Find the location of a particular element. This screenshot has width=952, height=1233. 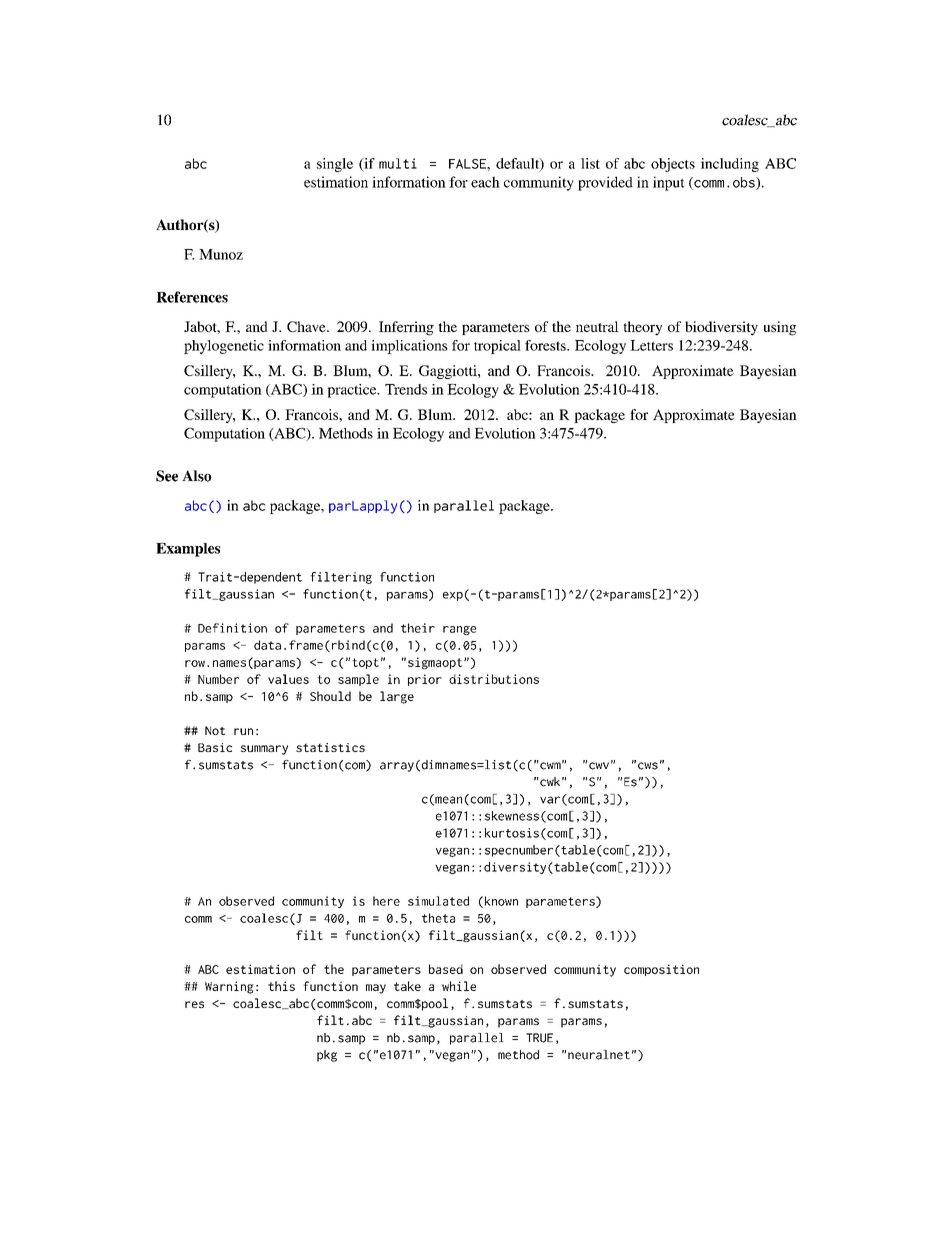

composition is located at coordinates (661, 970).
